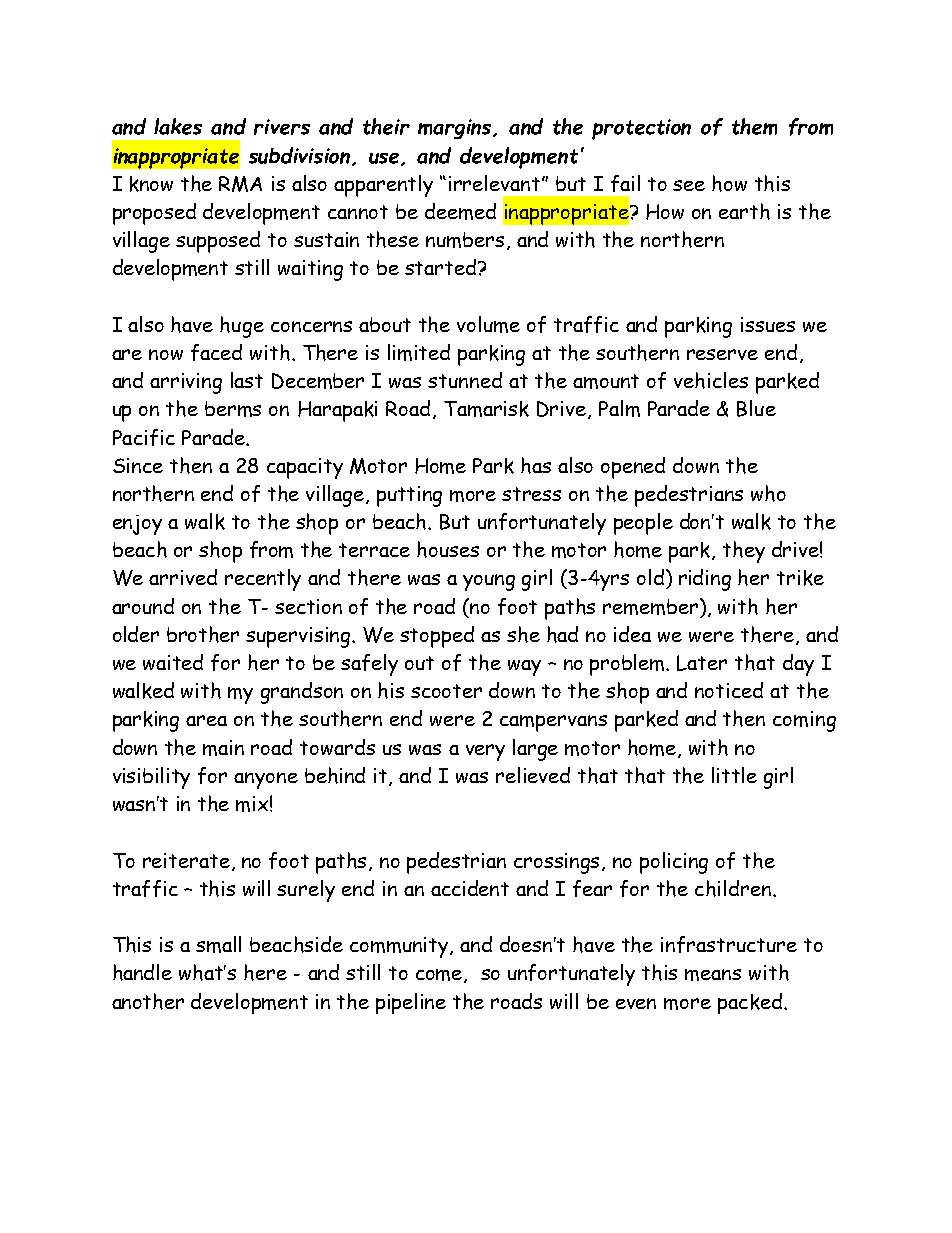 The width and height of the document is (952, 1233). What do you see at coordinates (754, 126) in the document?
I see `them` at bounding box center [754, 126].
